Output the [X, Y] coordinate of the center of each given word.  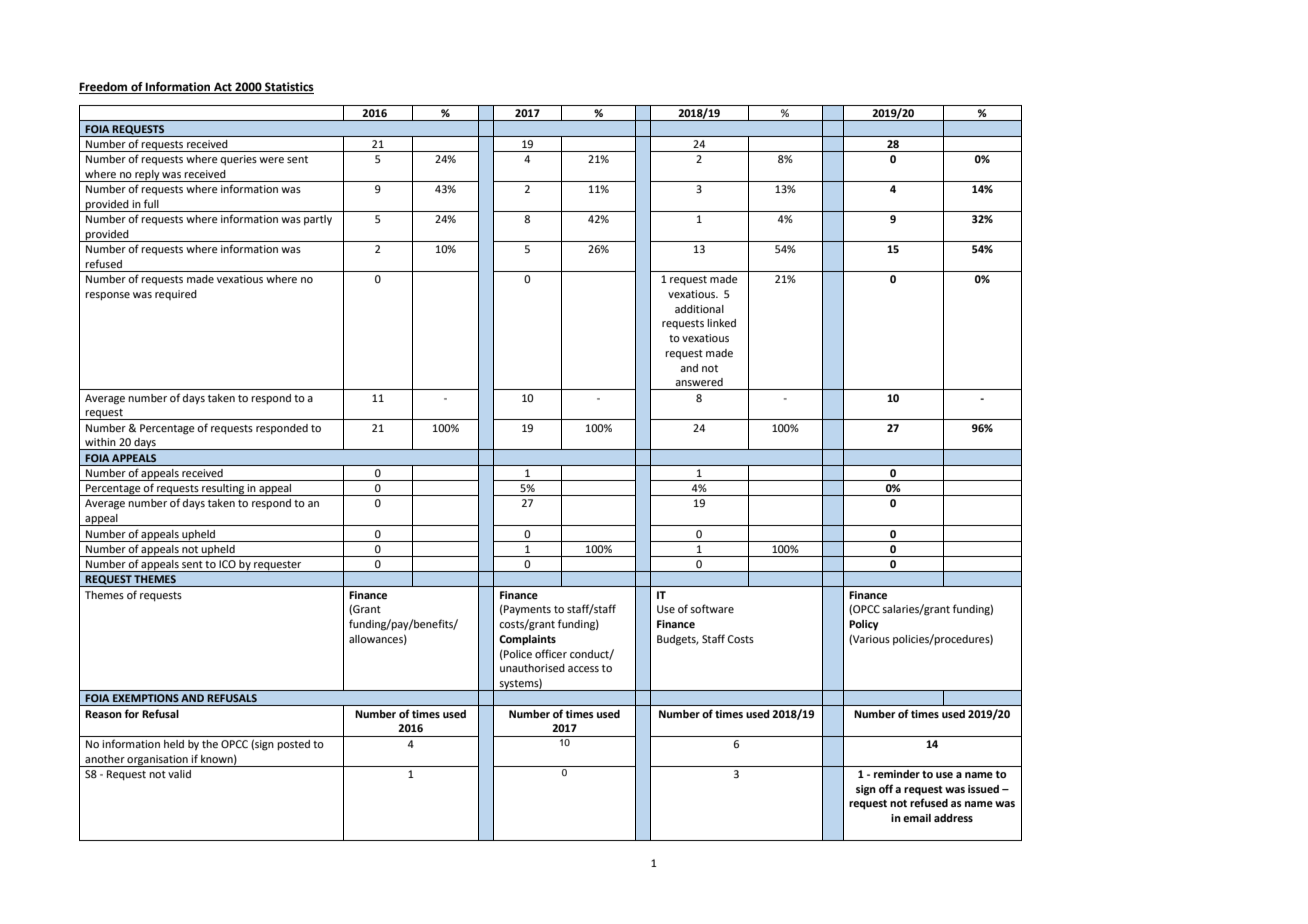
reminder [897, 774]
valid [179, 774]
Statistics [288, 88]
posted [293, 745]
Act [223, 88]
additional [699, 309]
